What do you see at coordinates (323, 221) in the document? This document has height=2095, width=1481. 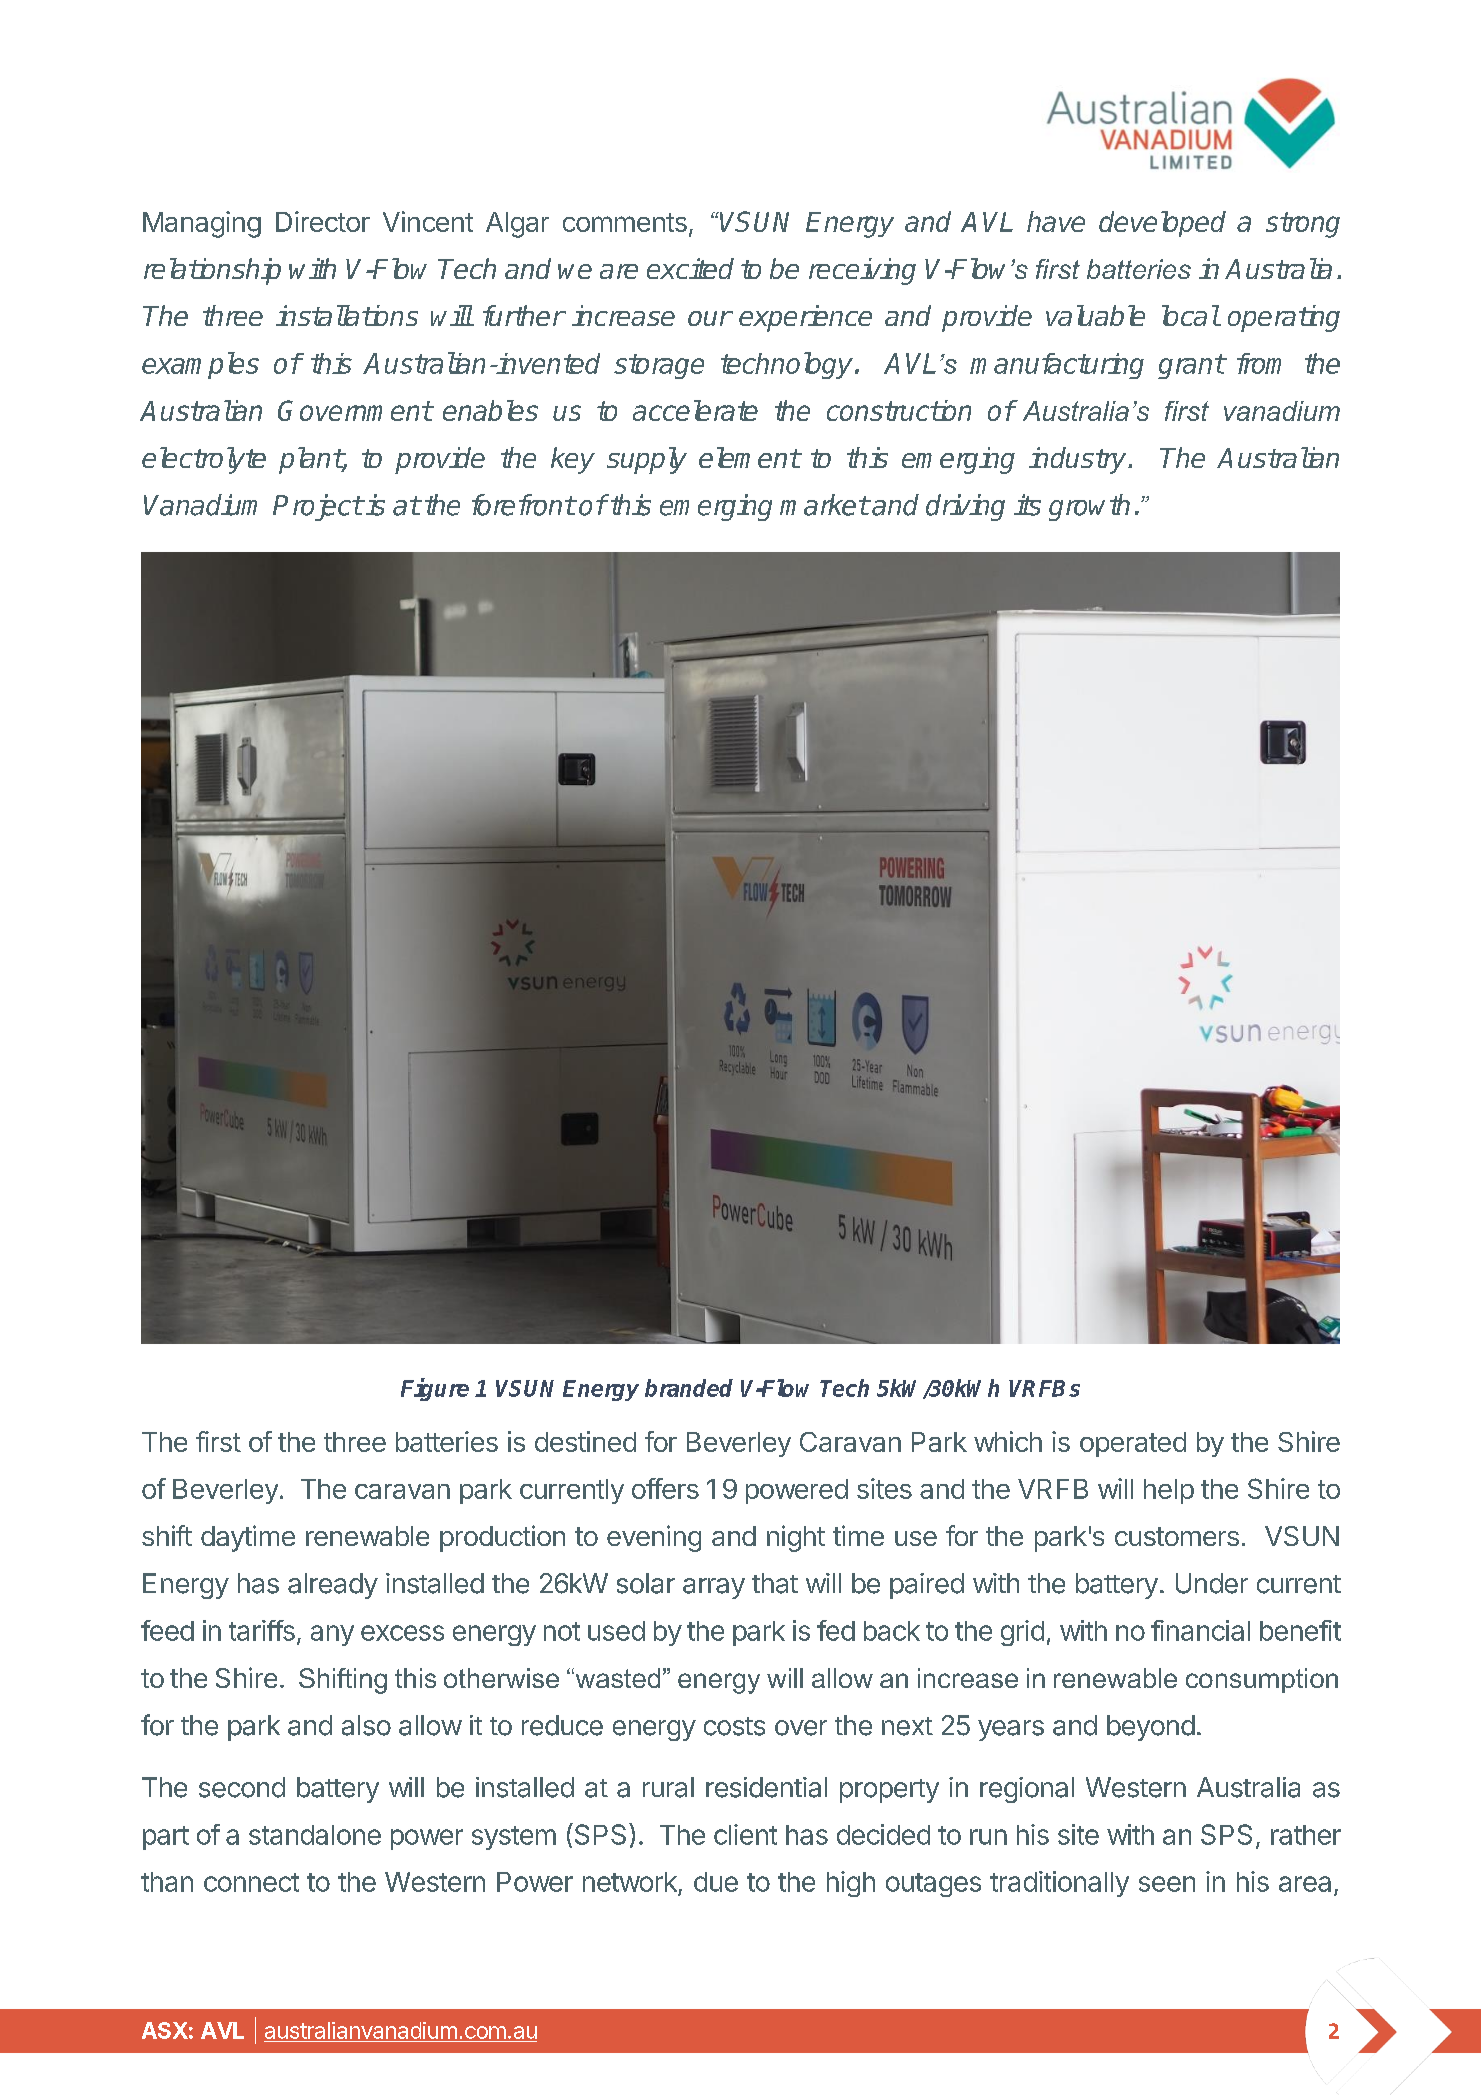 I see `Director` at bounding box center [323, 221].
